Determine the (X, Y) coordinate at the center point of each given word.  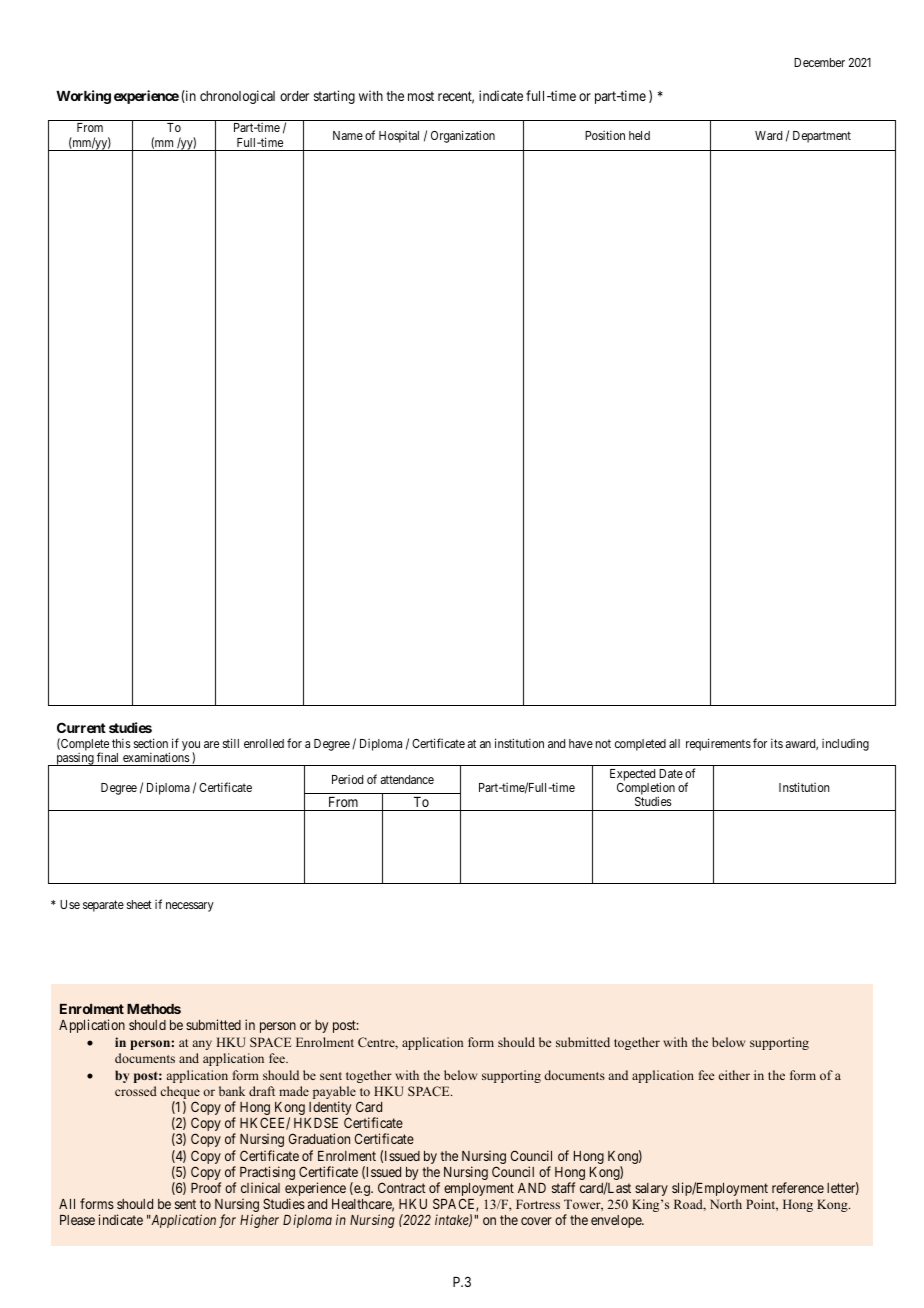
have (581, 743)
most (421, 96)
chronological (237, 97)
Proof (206, 1187)
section (151, 743)
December (819, 62)
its (777, 743)
